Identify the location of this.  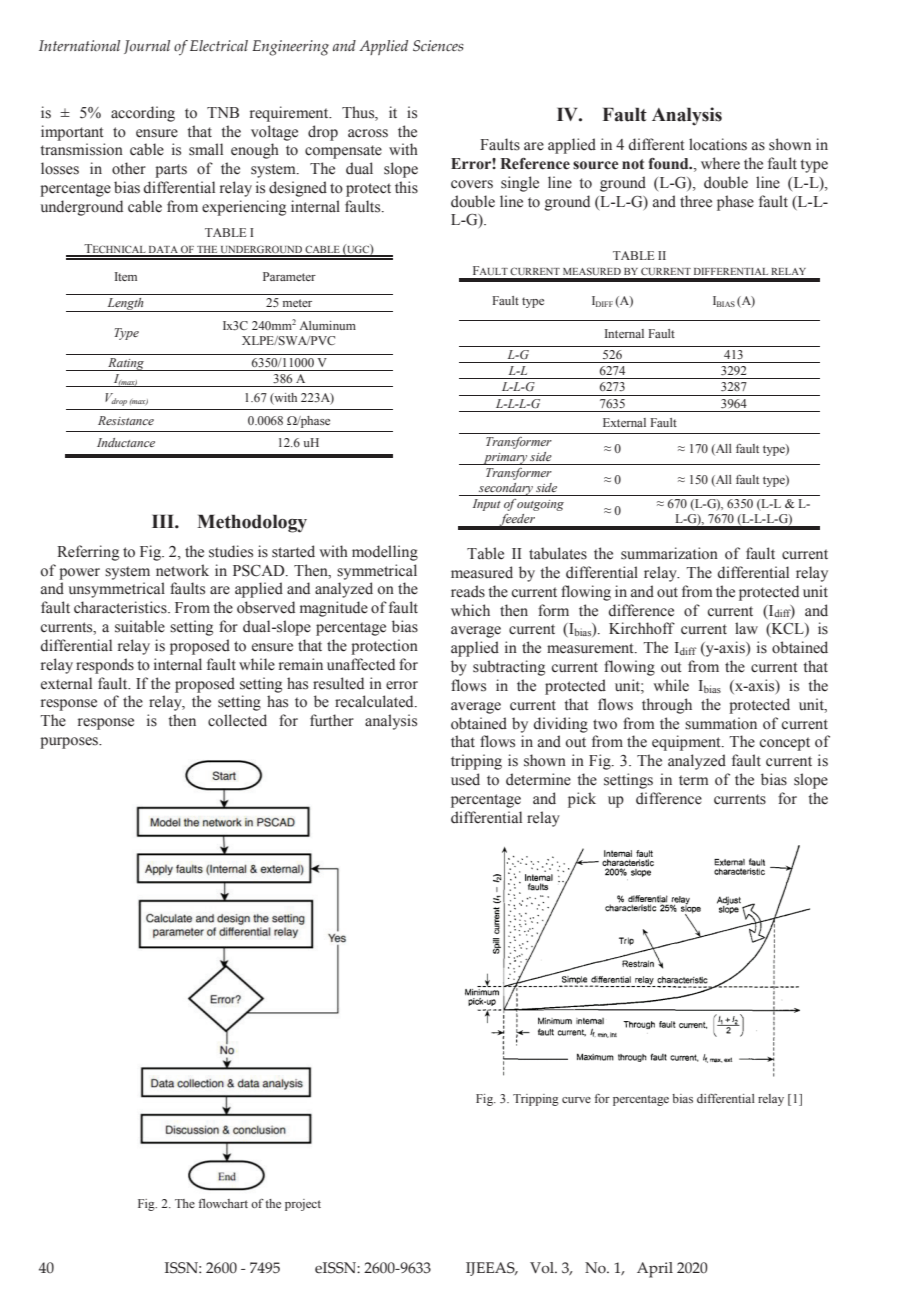
(406, 187).
